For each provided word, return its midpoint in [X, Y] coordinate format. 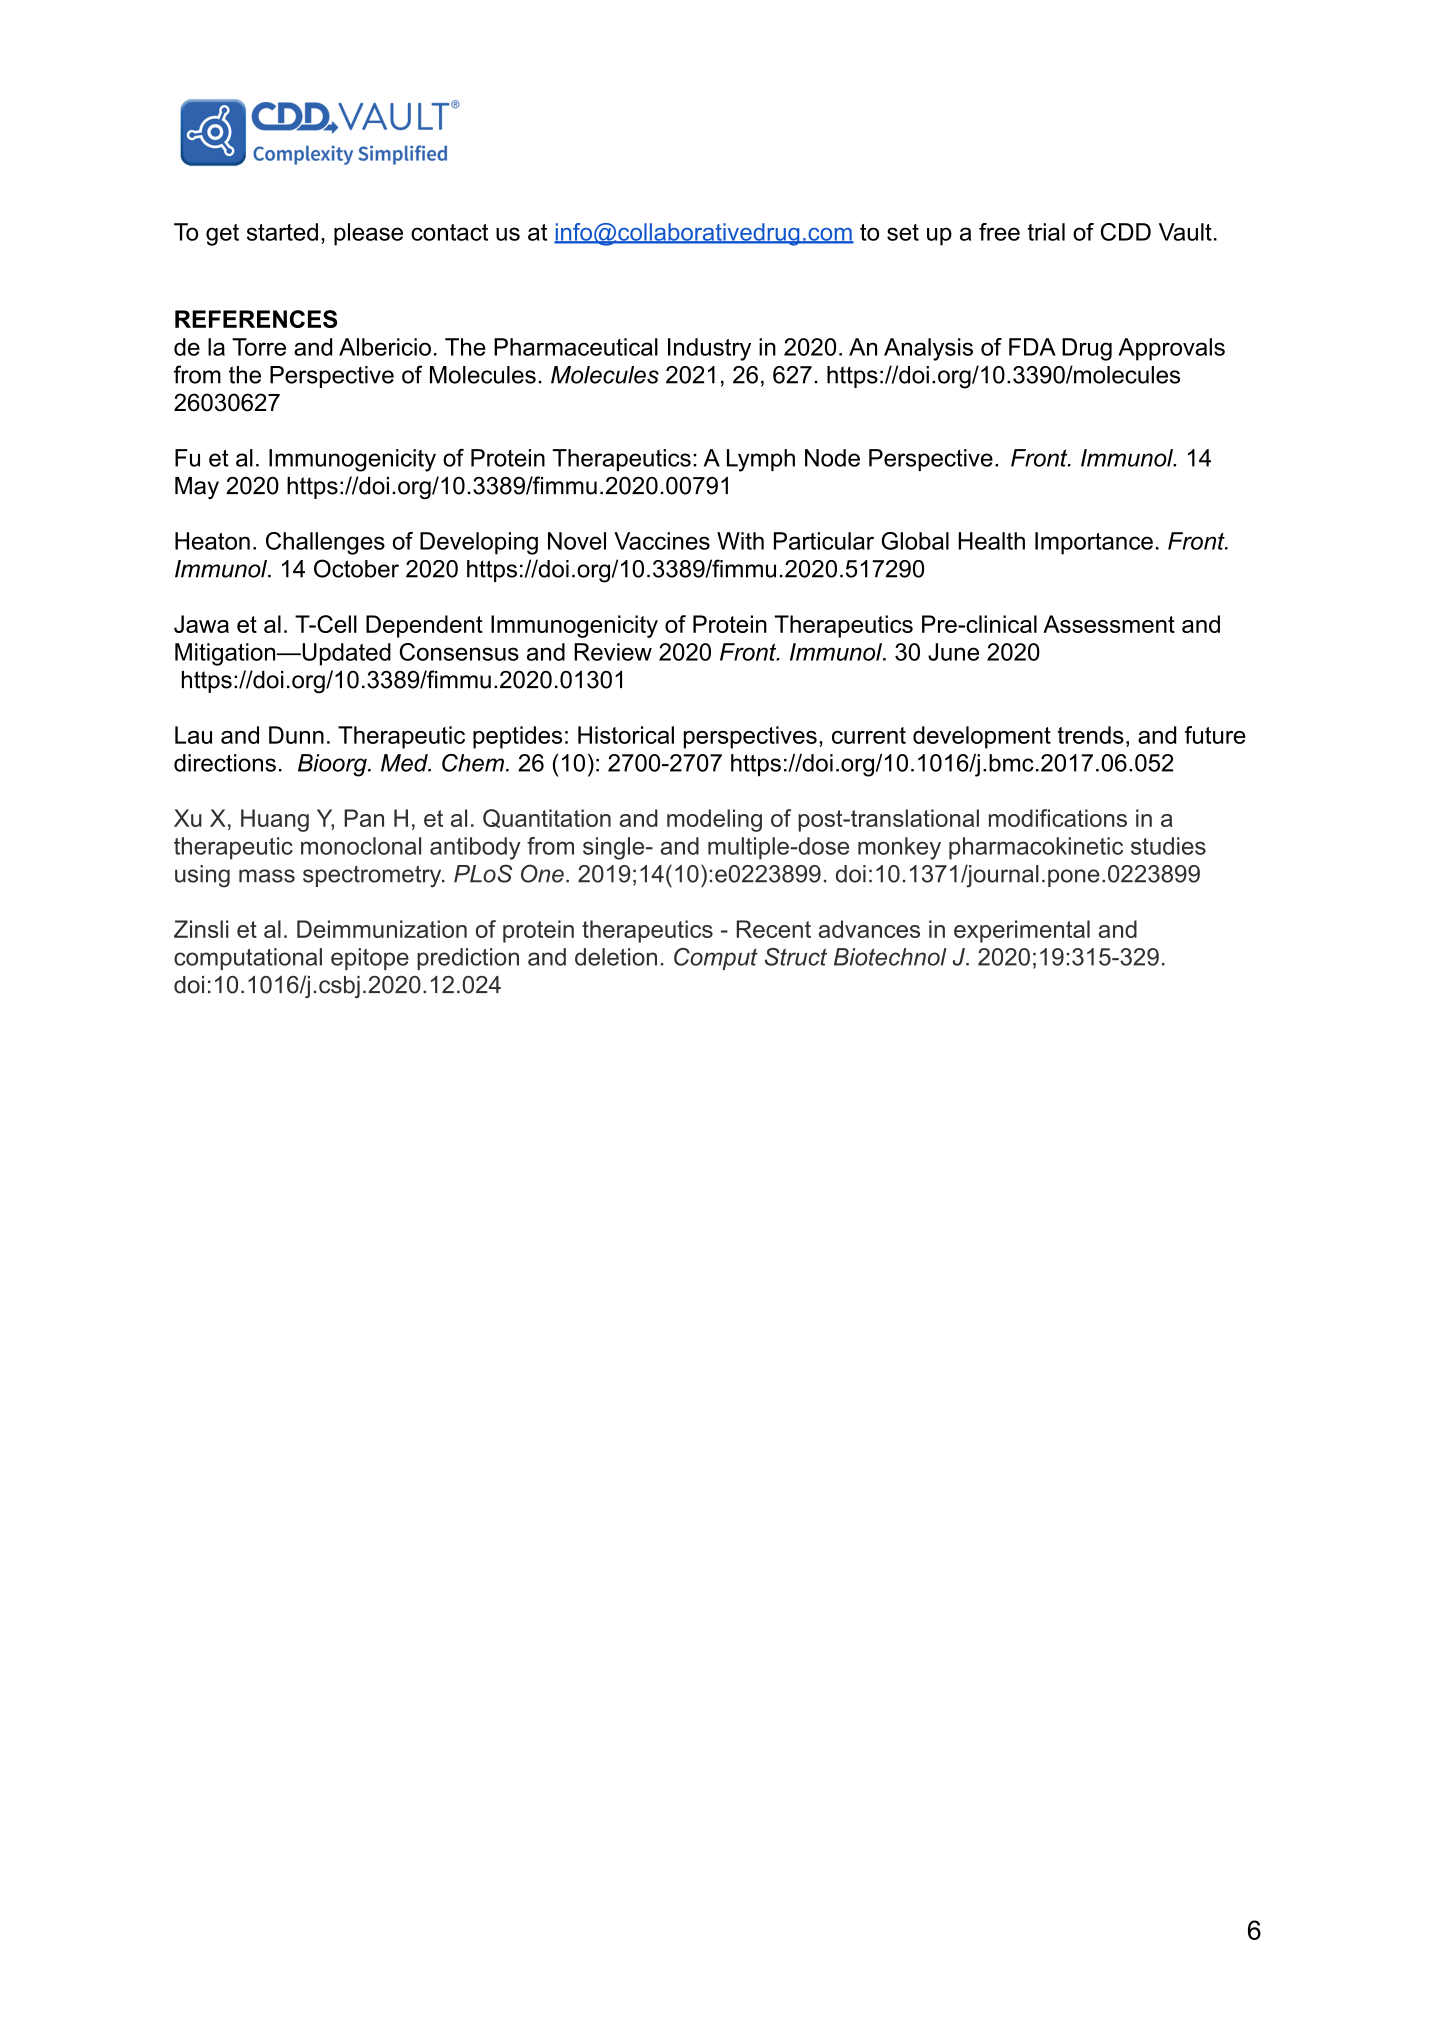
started [282, 232]
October [356, 568]
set [903, 232]
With [740, 541]
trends [1091, 735]
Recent [774, 929]
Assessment [1109, 624]
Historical [626, 735]
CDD [1126, 232]
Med [405, 763]
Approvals [1171, 349]
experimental [1022, 931]
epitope [370, 959]
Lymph [761, 460]
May [197, 488]
